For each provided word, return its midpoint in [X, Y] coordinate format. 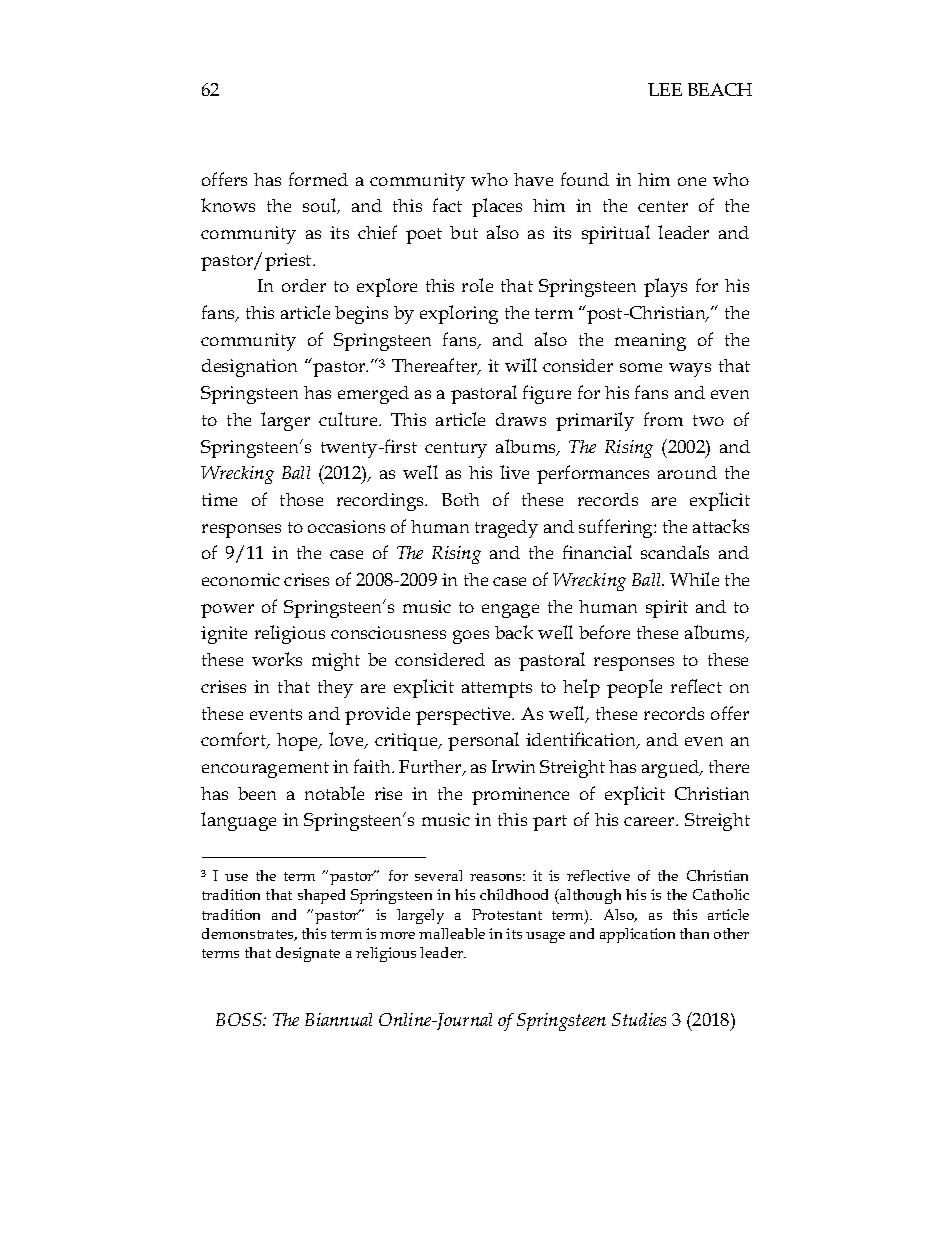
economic [241, 579]
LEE [665, 89]
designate [308, 954]
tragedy [506, 529]
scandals [675, 552]
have [533, 179]
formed [318, 179]
